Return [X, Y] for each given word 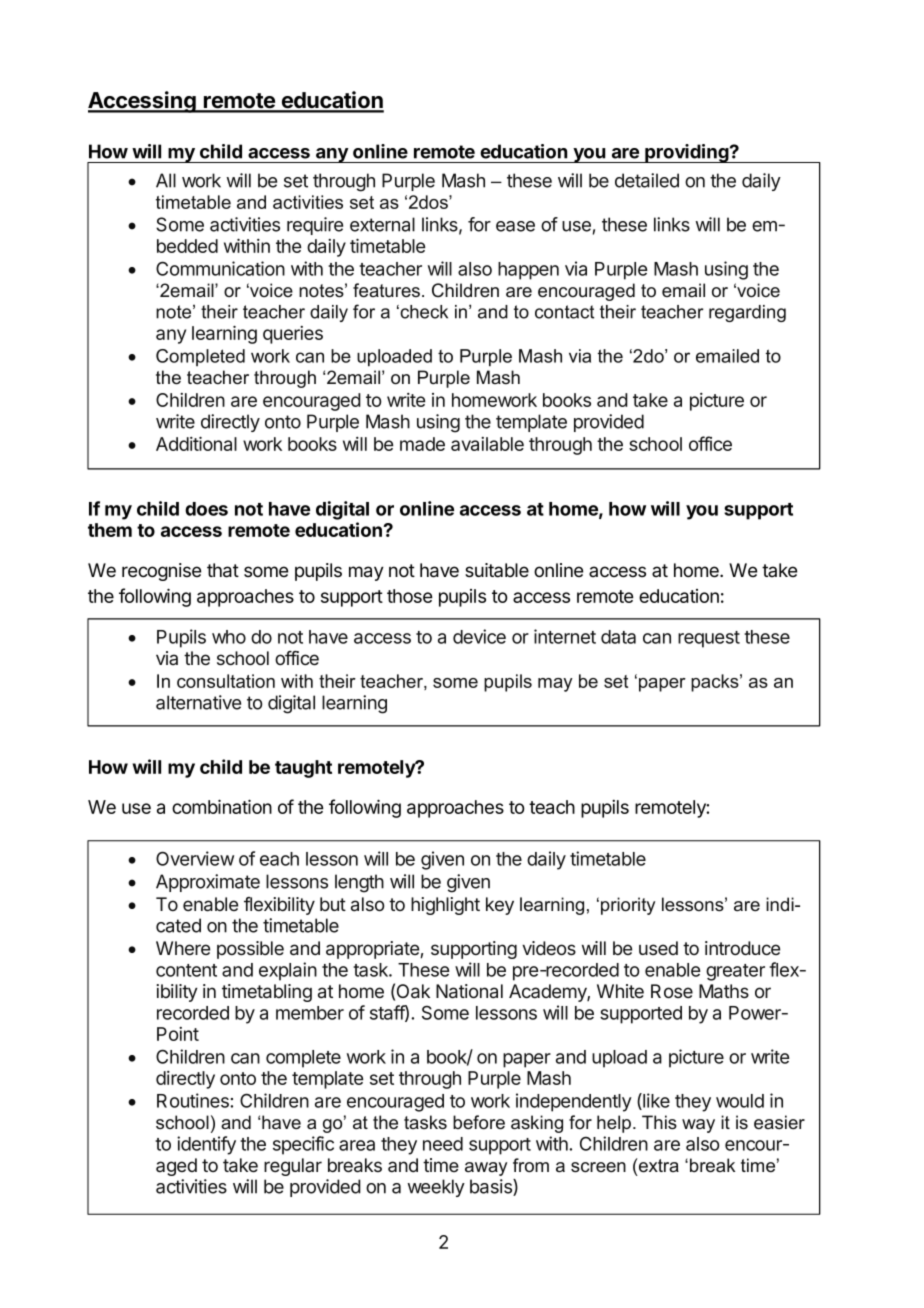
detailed [647, 180]
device [479, 636]
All [166, 180]
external [382, 224]
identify [206, 1145]
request [709, 639]
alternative [198, 702]
